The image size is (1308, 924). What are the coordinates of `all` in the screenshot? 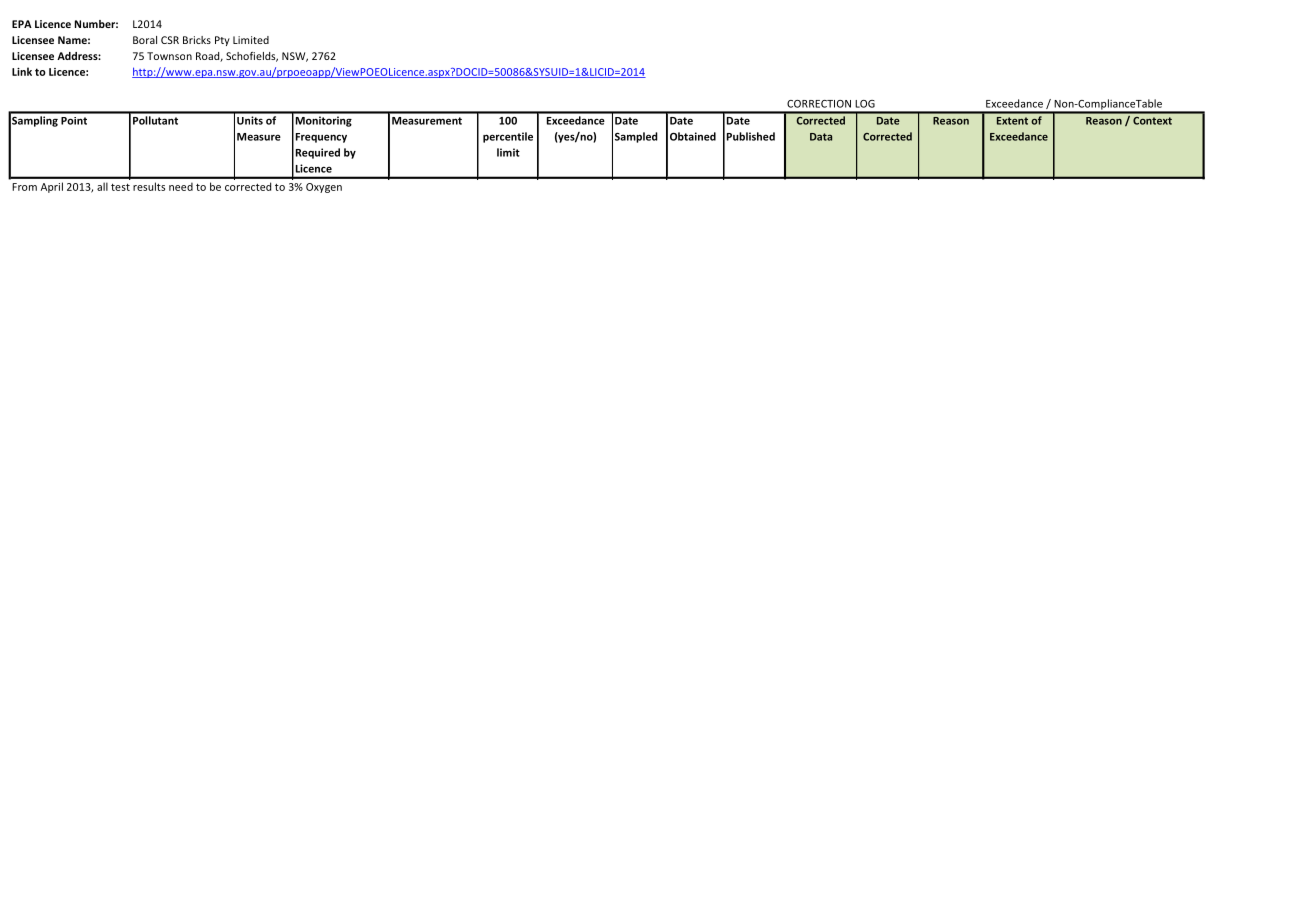 It's located at (102, 186).
